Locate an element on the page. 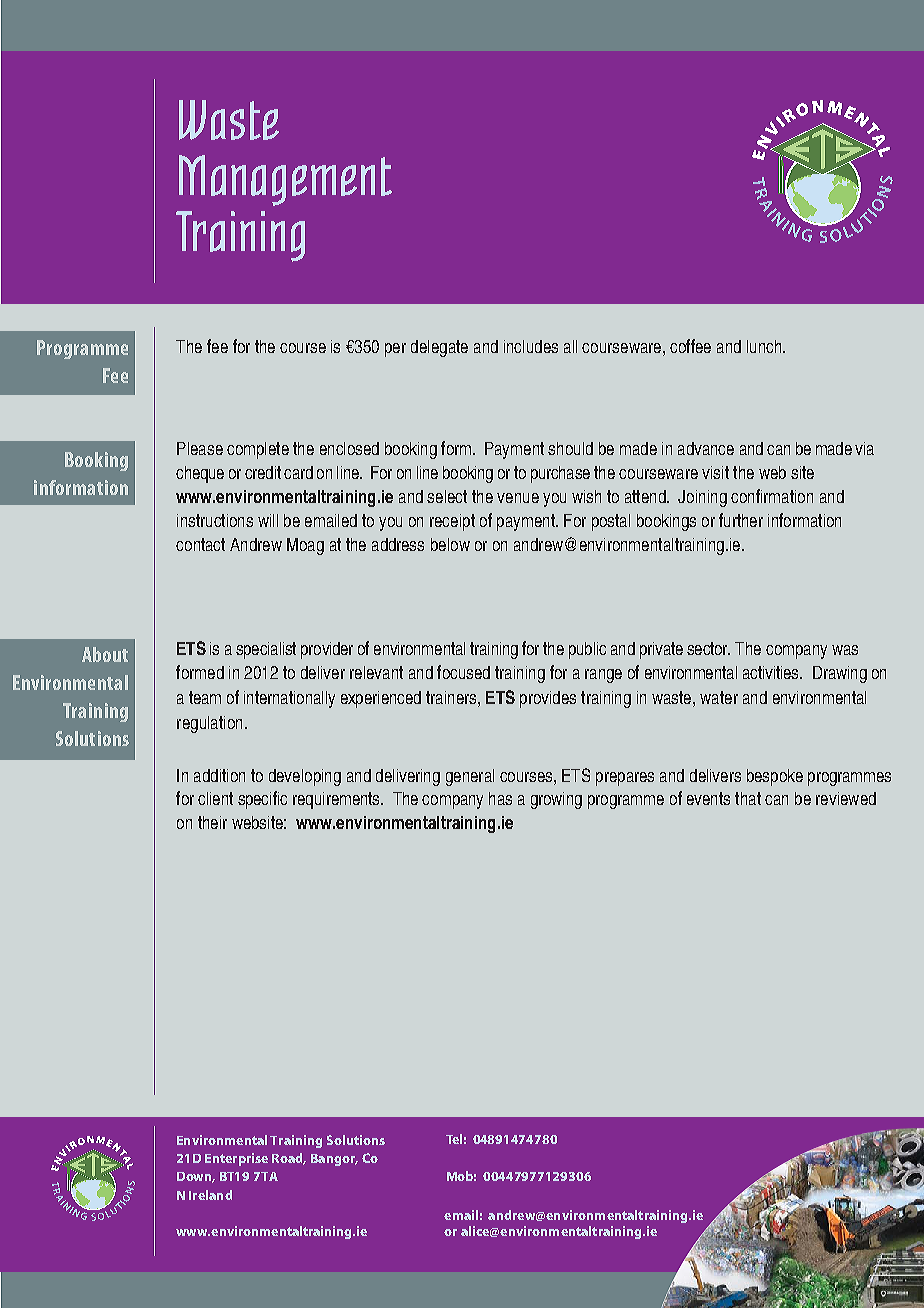  team is located at coordinates (205, 697).
